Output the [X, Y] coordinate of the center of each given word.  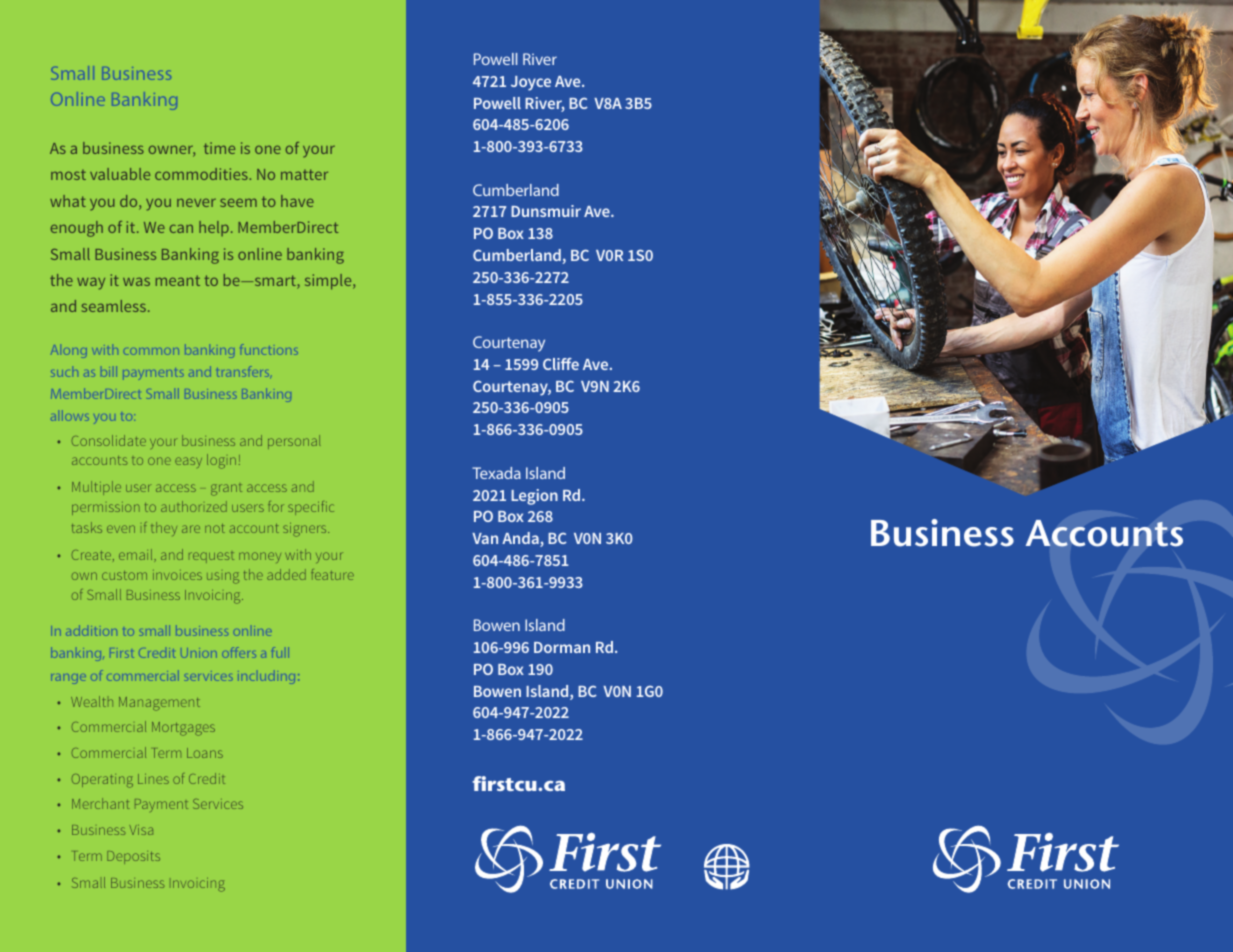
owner [172, 151]
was [136, 281]
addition [91, 630]
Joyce [531, 83]
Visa [141, 830]
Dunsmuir [546, 211]
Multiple [96, 488]
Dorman [562, 647]
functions [269, 349]
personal [294, 442]
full [280, 652]
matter [304, 174]
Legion [534, 497]
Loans [205, 753]
